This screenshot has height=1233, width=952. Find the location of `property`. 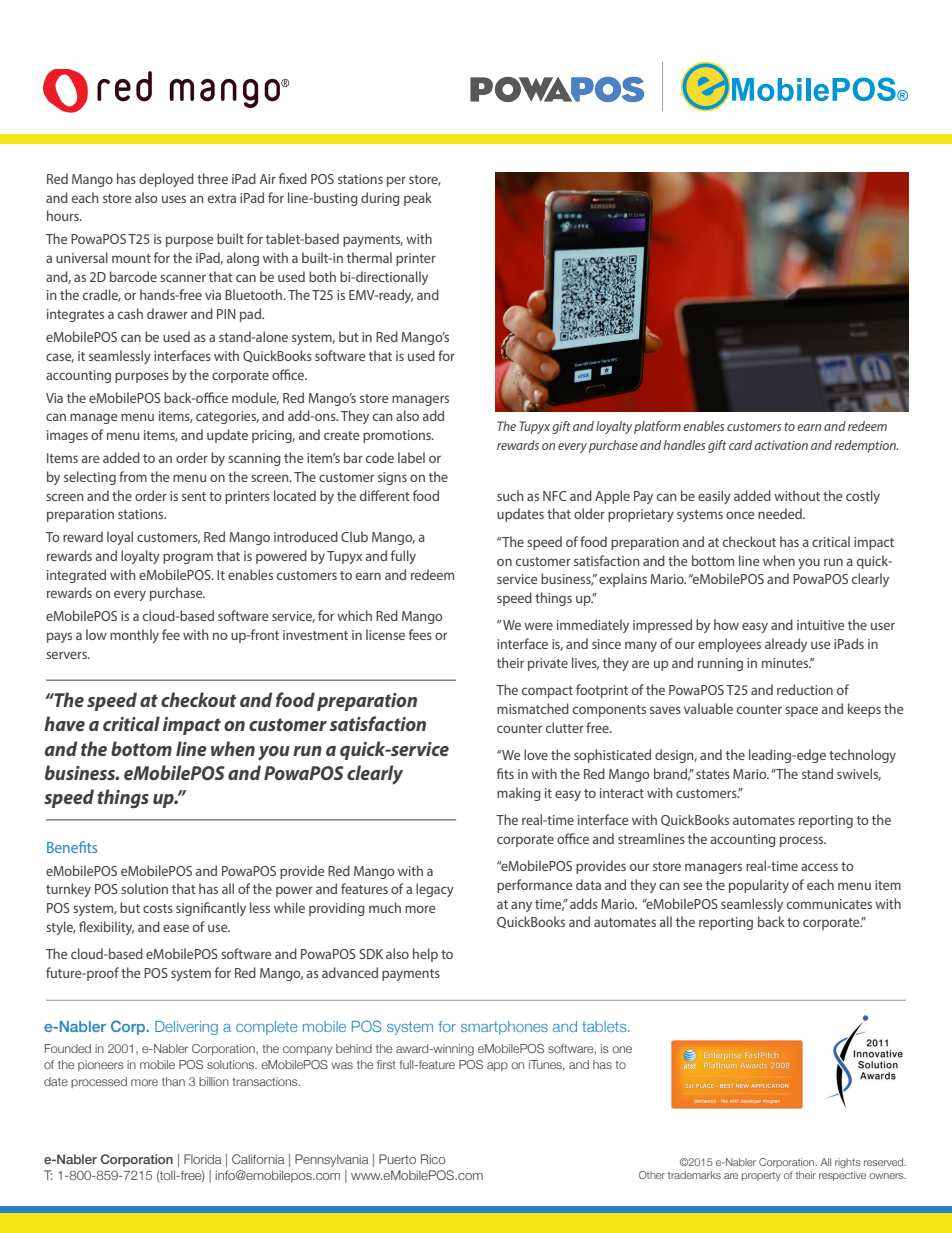

property is located at coordinates (761, 1176).
